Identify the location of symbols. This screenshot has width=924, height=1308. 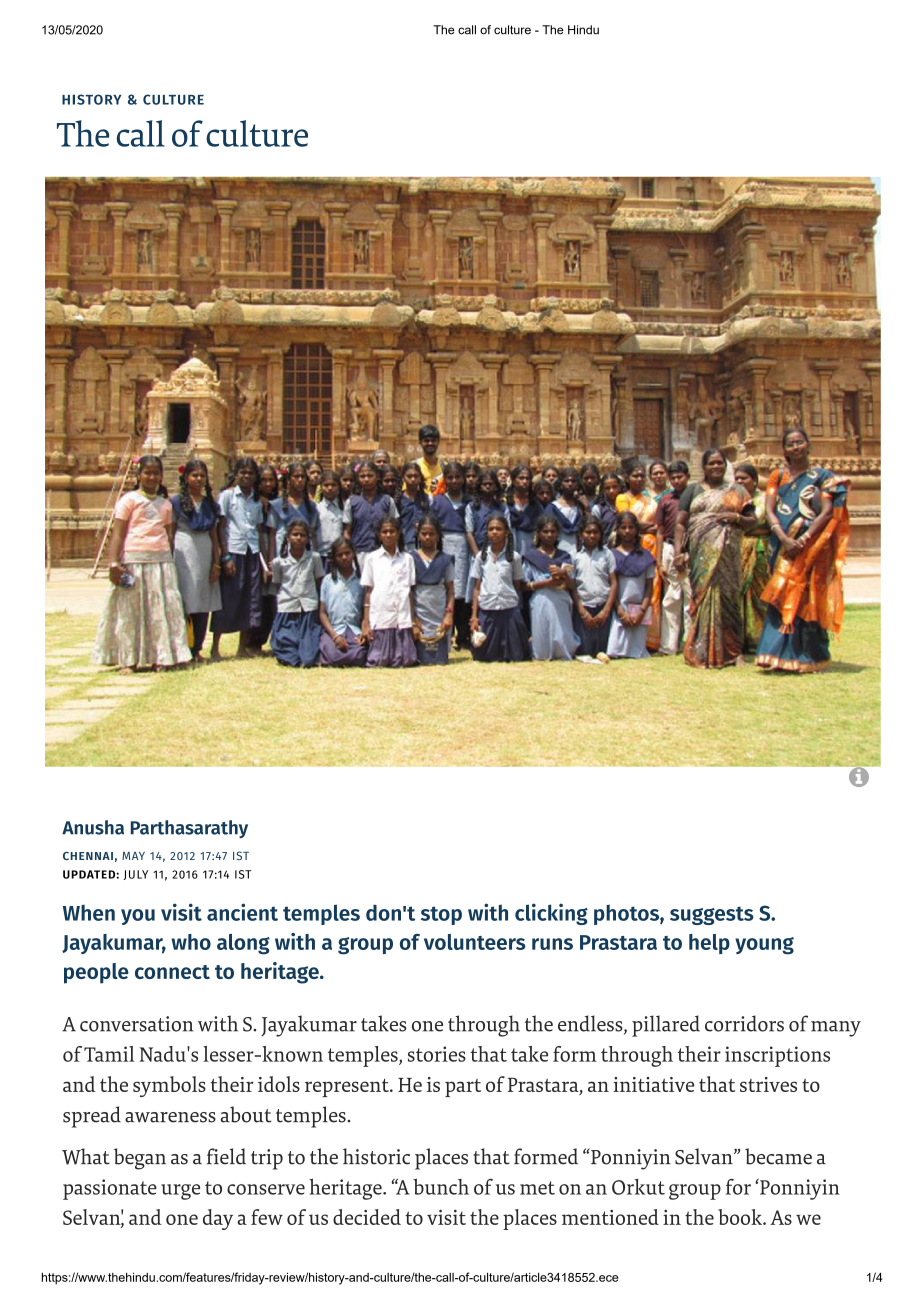
(169, 1086).
